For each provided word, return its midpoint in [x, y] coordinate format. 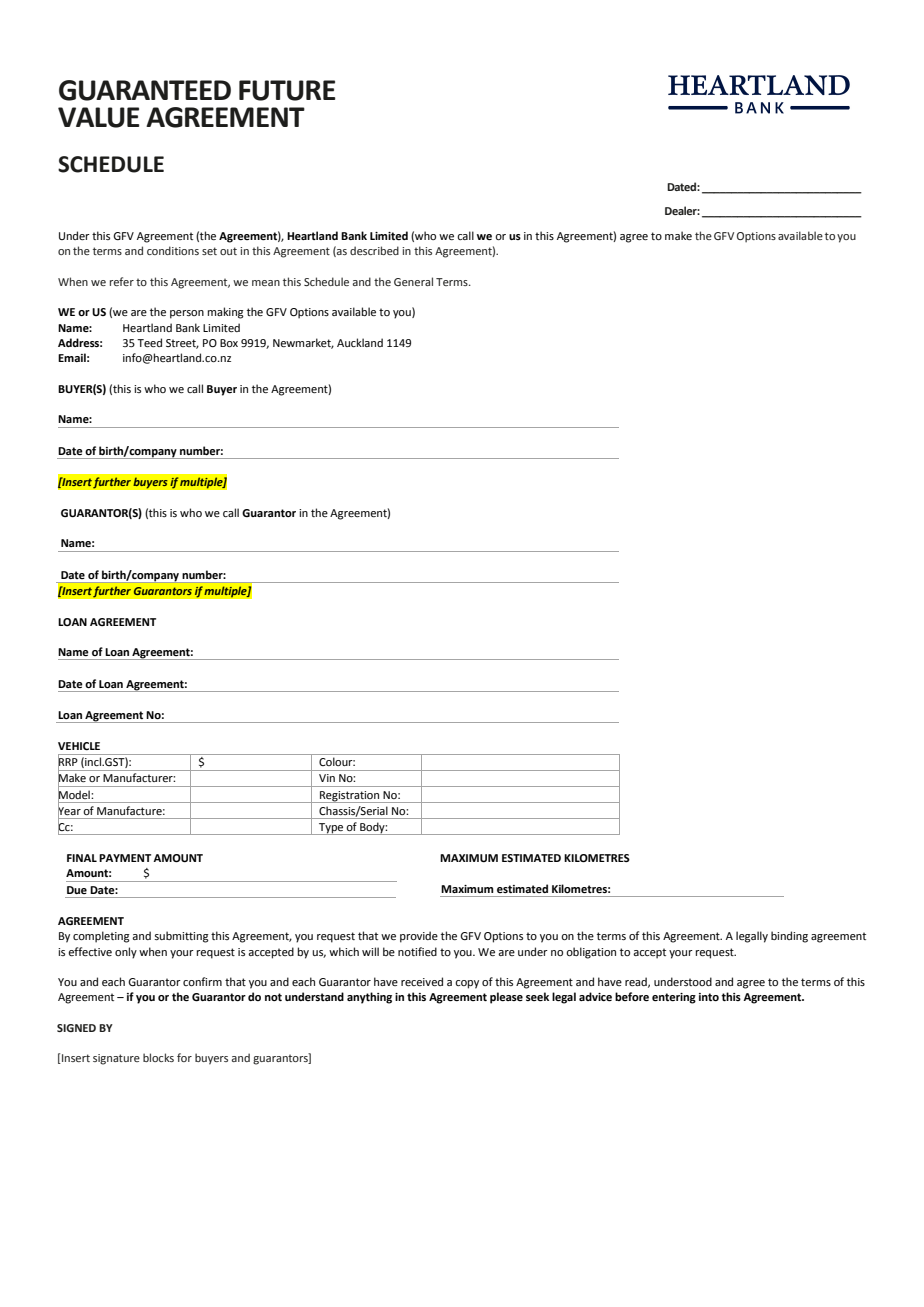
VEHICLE [79, 746]
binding [789, 937]
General [413, 281]
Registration [350, 797]
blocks [158, 1057]
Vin [327, 778]
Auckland [360, 342]
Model [74, 795]
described [374, 250]
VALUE [99, 117]
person [187, 314]
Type [331, 829]
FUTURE [287, 90]
